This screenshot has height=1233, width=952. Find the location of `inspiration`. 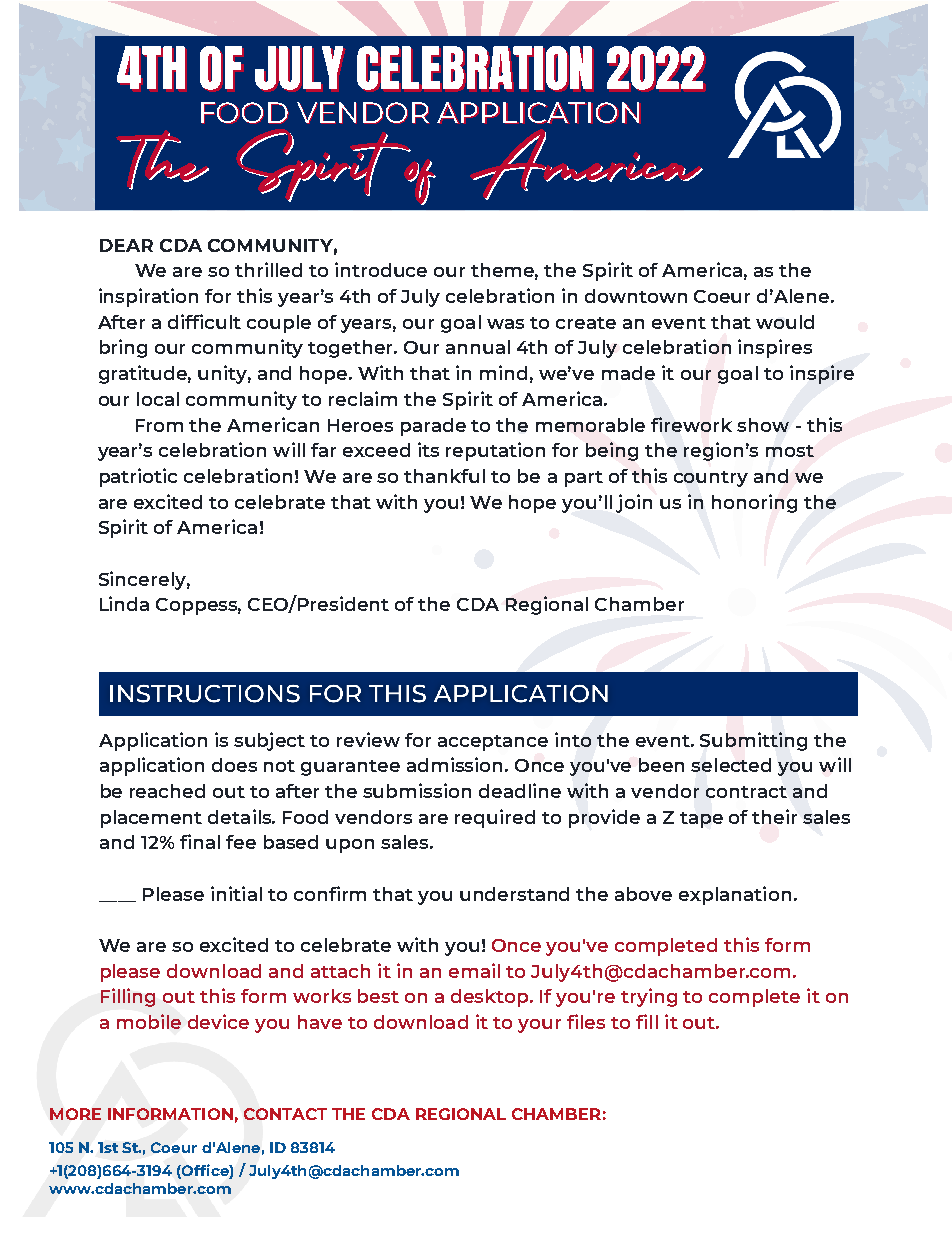

inspiration is located at coordinates (148, 297).
